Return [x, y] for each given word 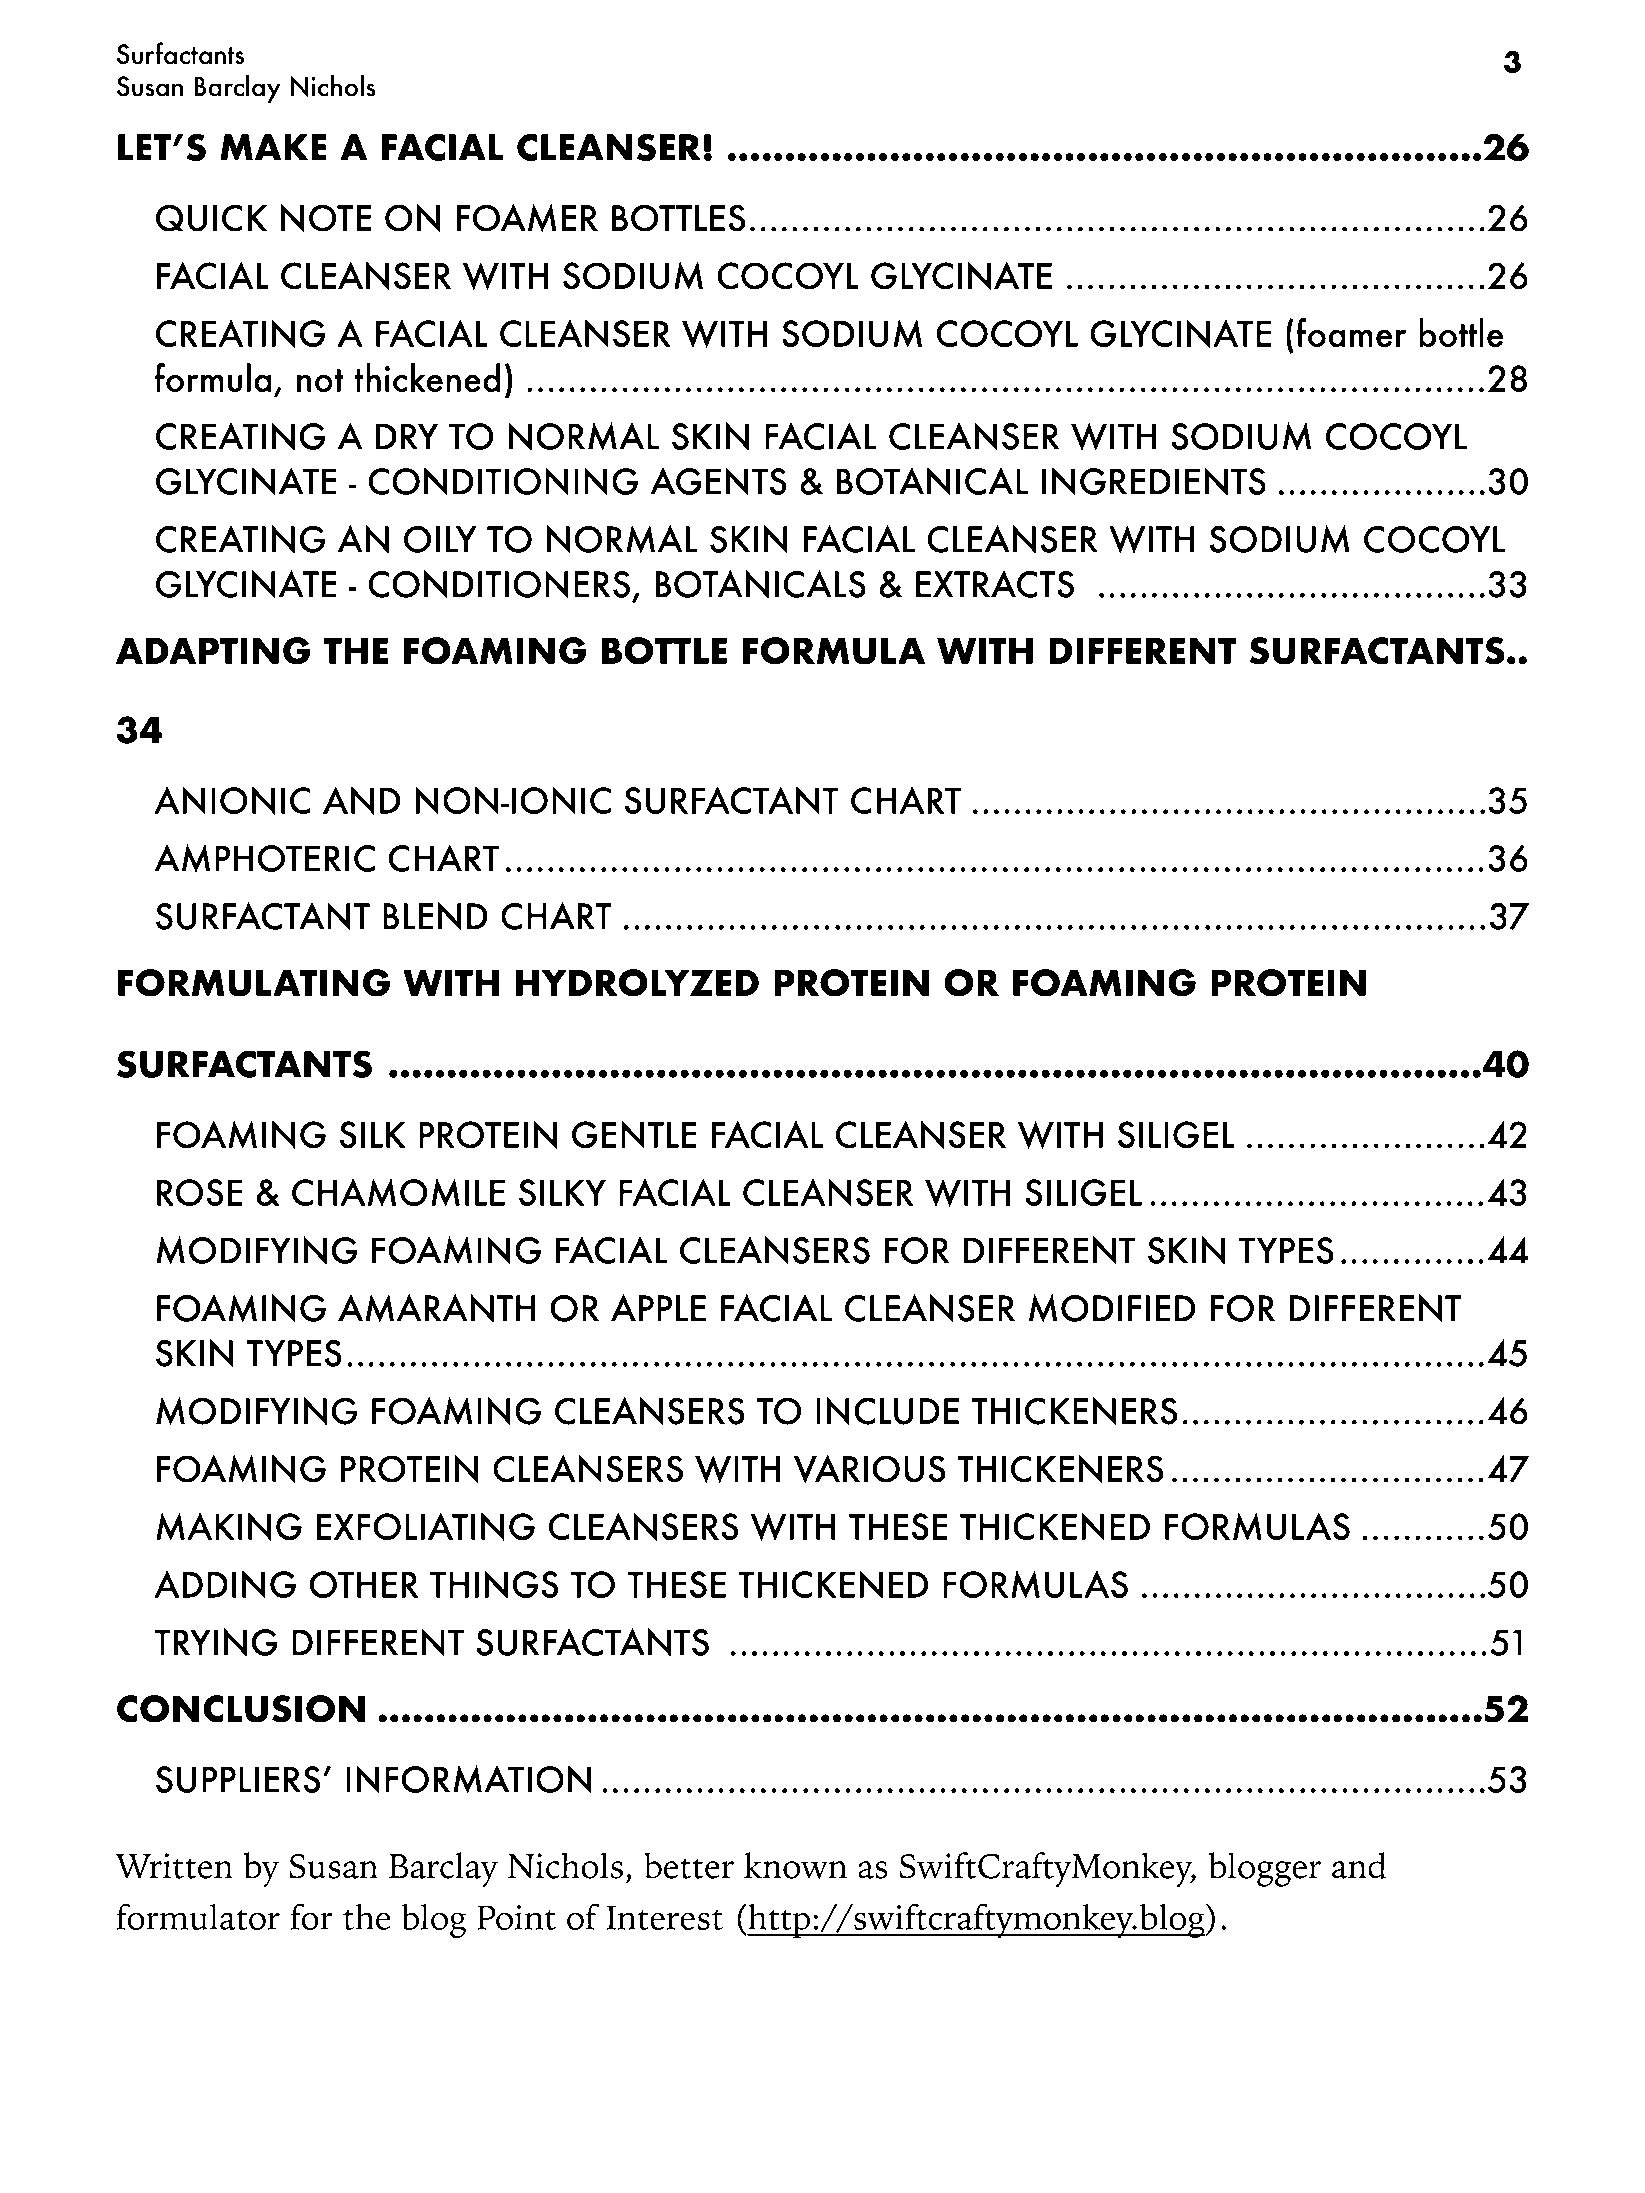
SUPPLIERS [238, 1779]
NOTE [326, 218]
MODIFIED [1112, 1308]
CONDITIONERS [499, 584]
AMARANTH [436, 1308]
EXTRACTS [995, 584]
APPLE [658, 1308]
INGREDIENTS [1154, 481]
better [689, 1865]
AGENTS [718, 481]
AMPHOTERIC [264, 858]
